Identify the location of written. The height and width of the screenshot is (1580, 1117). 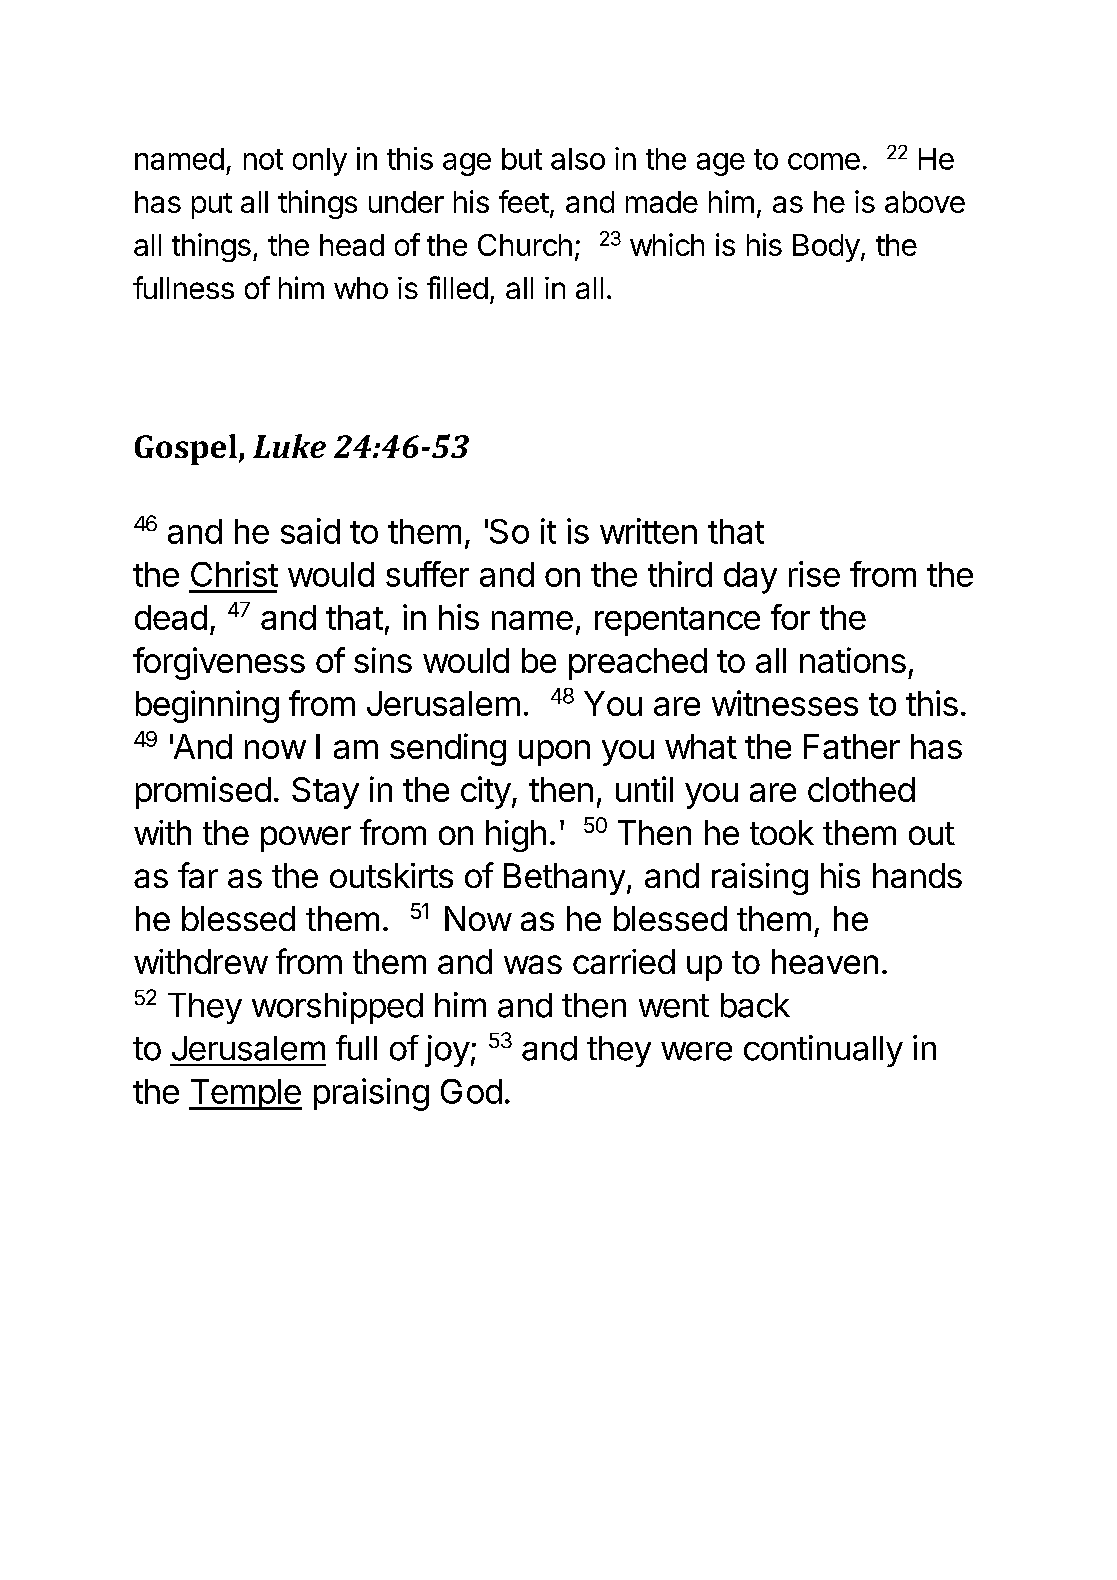
(648, 531).
